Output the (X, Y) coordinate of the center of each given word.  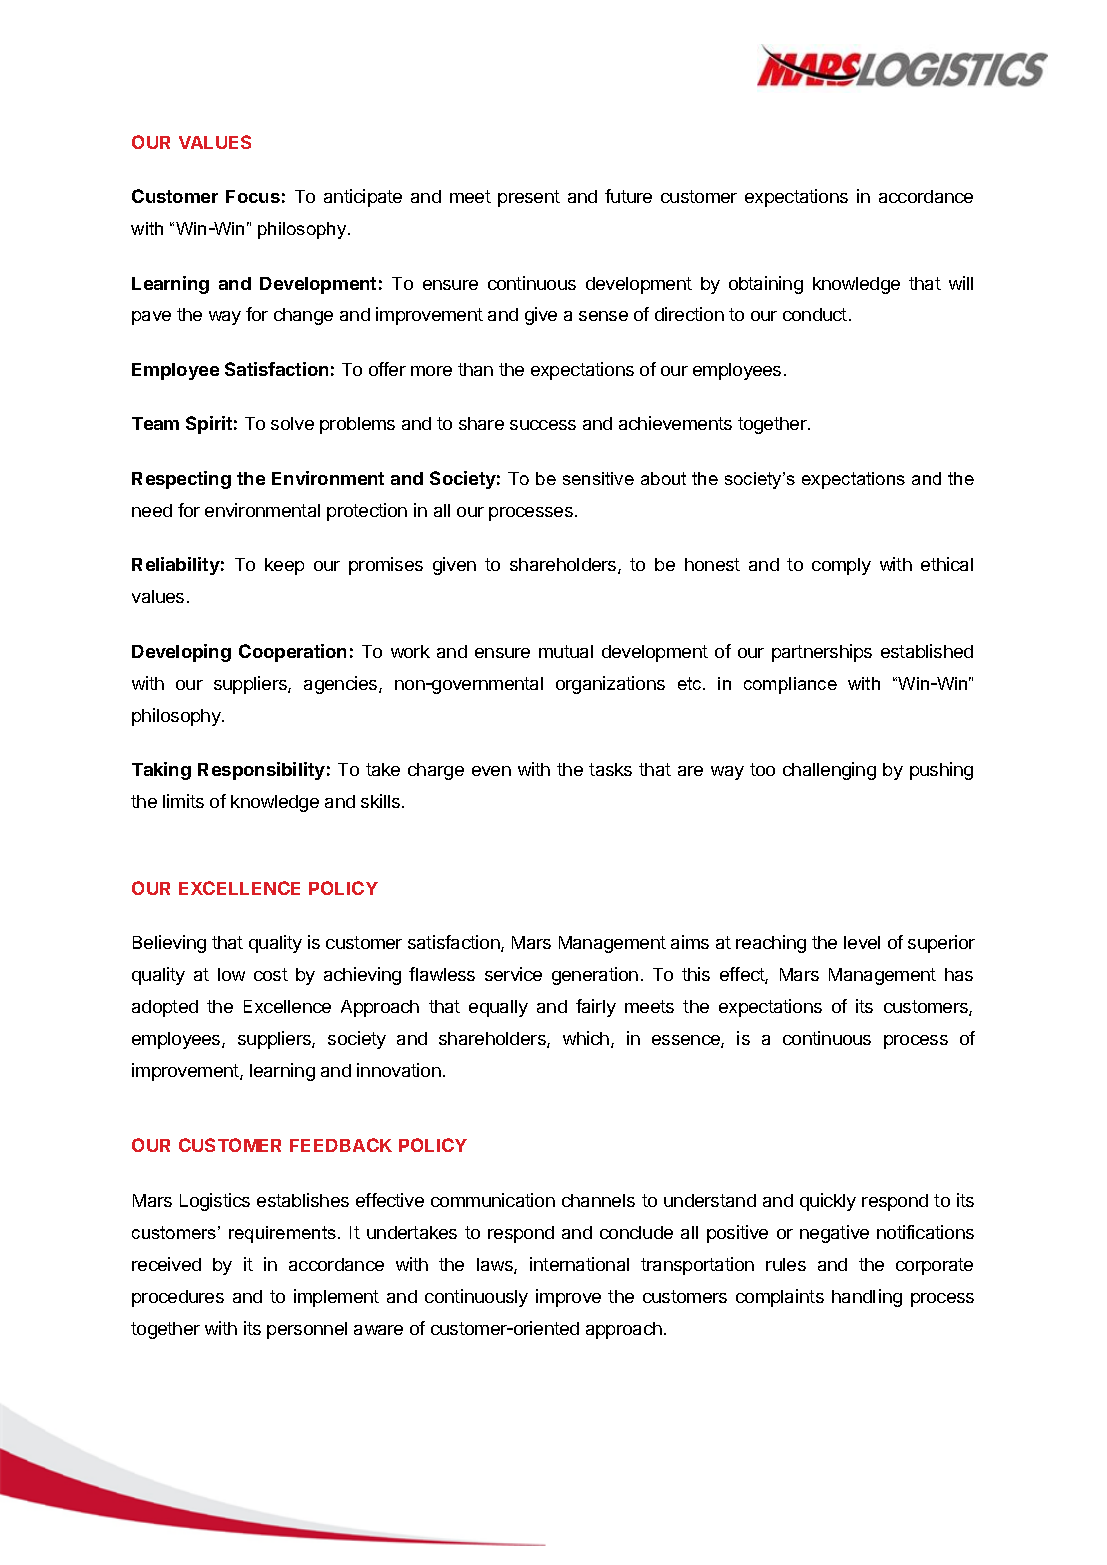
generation (595, 976)
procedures (178, 1298)
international (579, 1264)
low (231, 974)
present (529, 198)
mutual (566, 651)
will (961, 283)
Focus (253, 196)
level (862, 942)
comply (841, 566)
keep (284, 566)
